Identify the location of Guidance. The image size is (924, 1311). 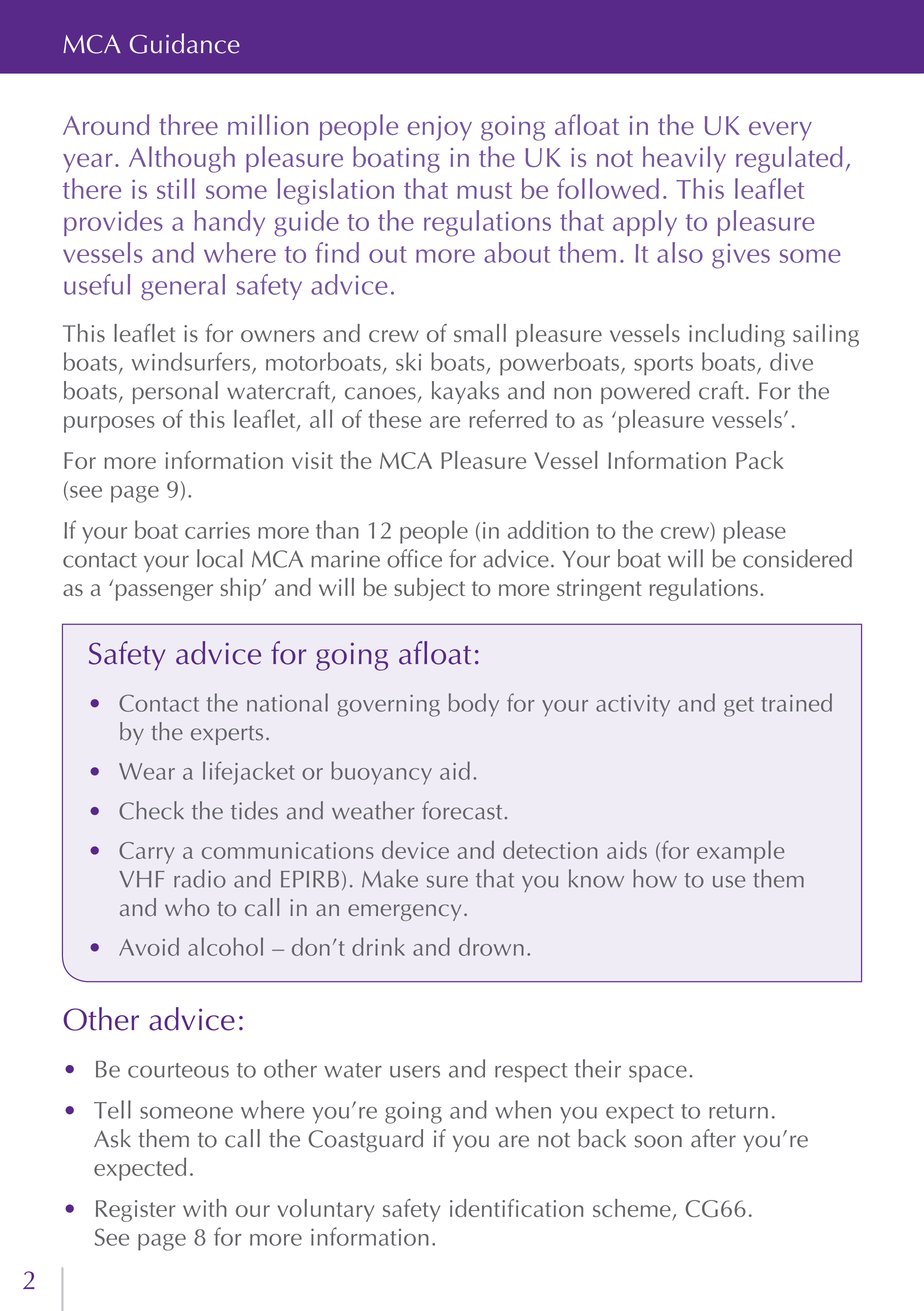
(185, 43).
